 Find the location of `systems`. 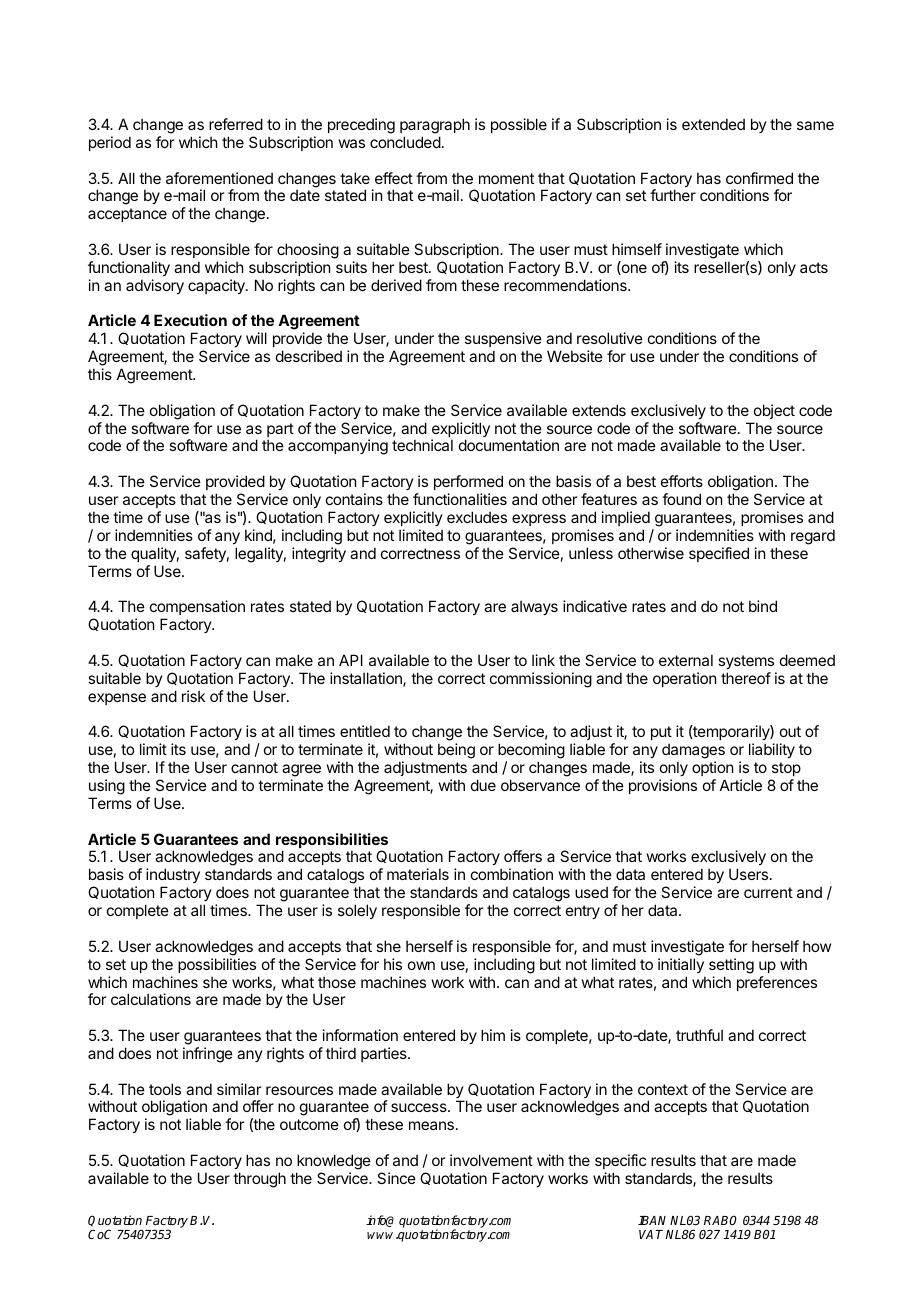

systems is located at coordinates (746, 662).
